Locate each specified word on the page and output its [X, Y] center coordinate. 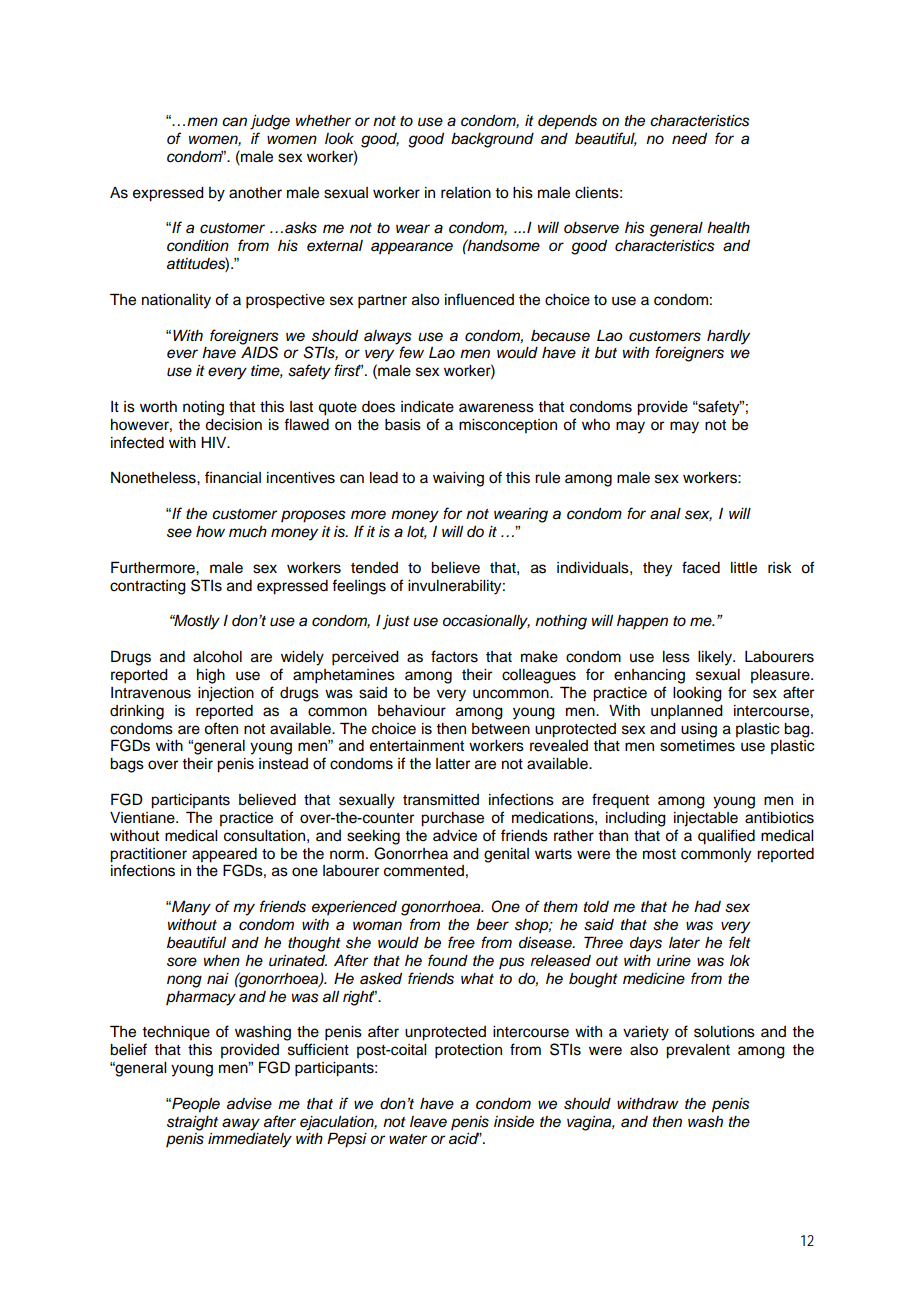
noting [203, 408]
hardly [728, 337]
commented [424, 871]
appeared [224, 855]
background [492, 140]
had [707, 906]
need [689, 139]
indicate [427, 407]
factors [454, 656]
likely [716, 658]
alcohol [217, 657]
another [255, 193]
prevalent [698, 1051]
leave [428, 1121]
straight [192, 1123]
